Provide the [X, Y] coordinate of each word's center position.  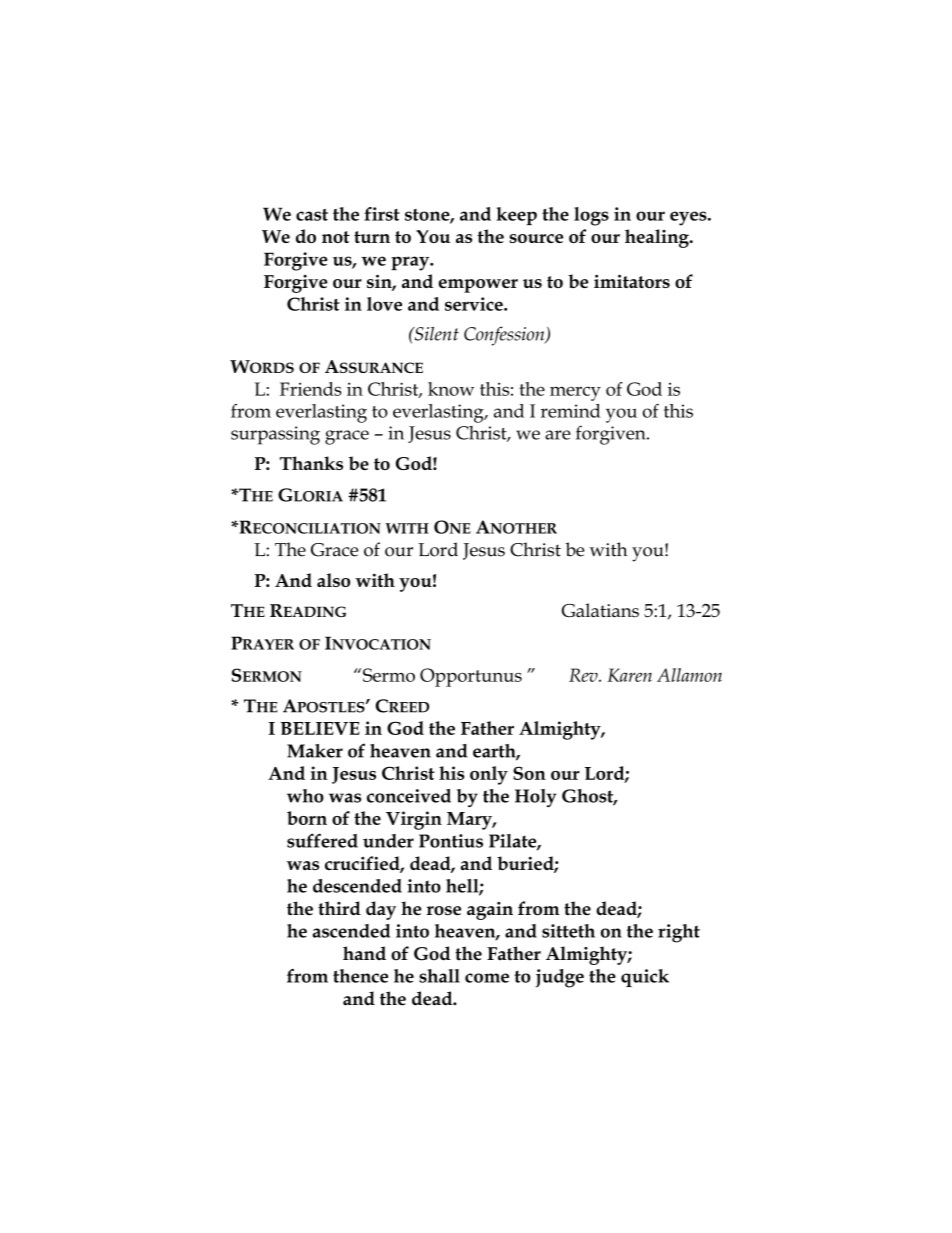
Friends [311, 389]
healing [658, 238]
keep [516, 216]
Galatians [600, 610]
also [333, 580]
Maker [315, 751]
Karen [629, 675]
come [487, 978]
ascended [351, 931]
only [489, 775]
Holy [536, 798]
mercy [575, 393]
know [451, 389]
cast [312, 215]
